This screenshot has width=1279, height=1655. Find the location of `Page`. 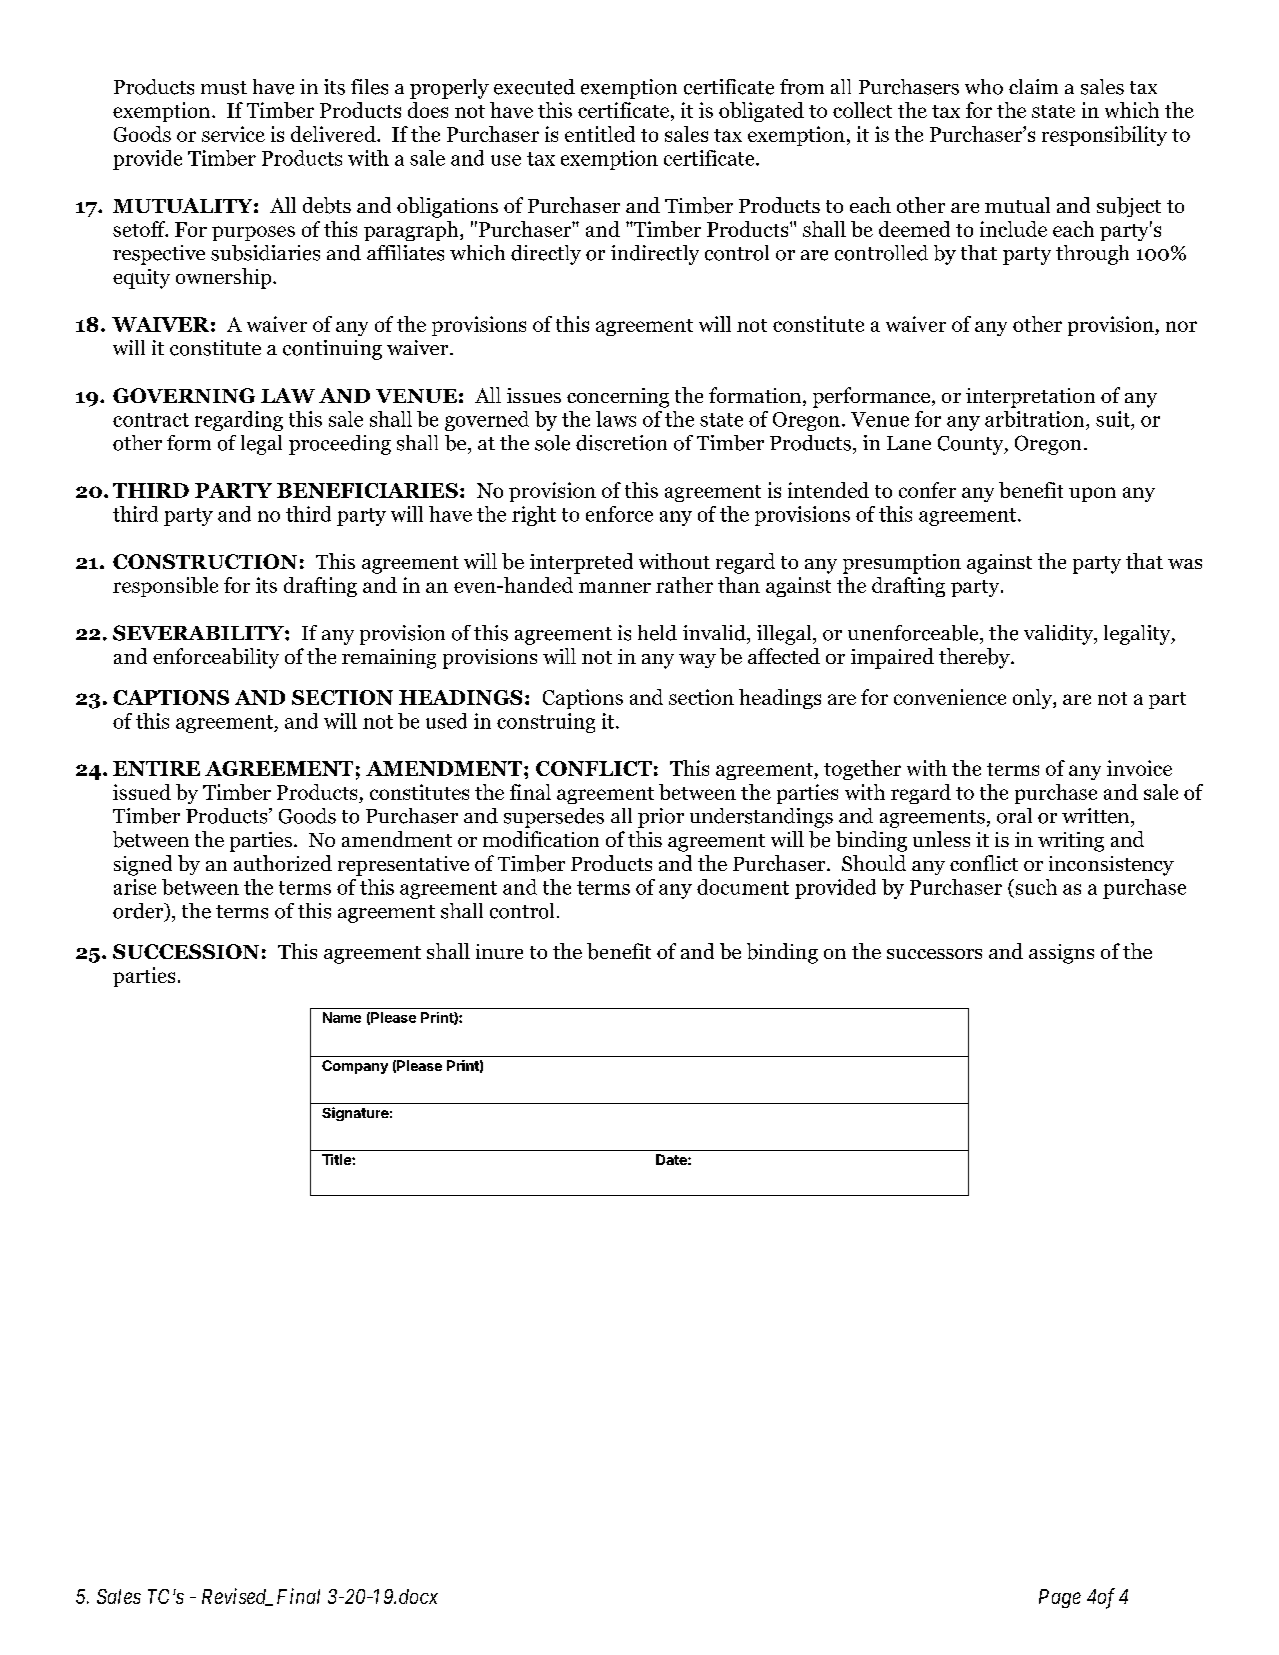

Page is located at coordinates (1060, 1598).
